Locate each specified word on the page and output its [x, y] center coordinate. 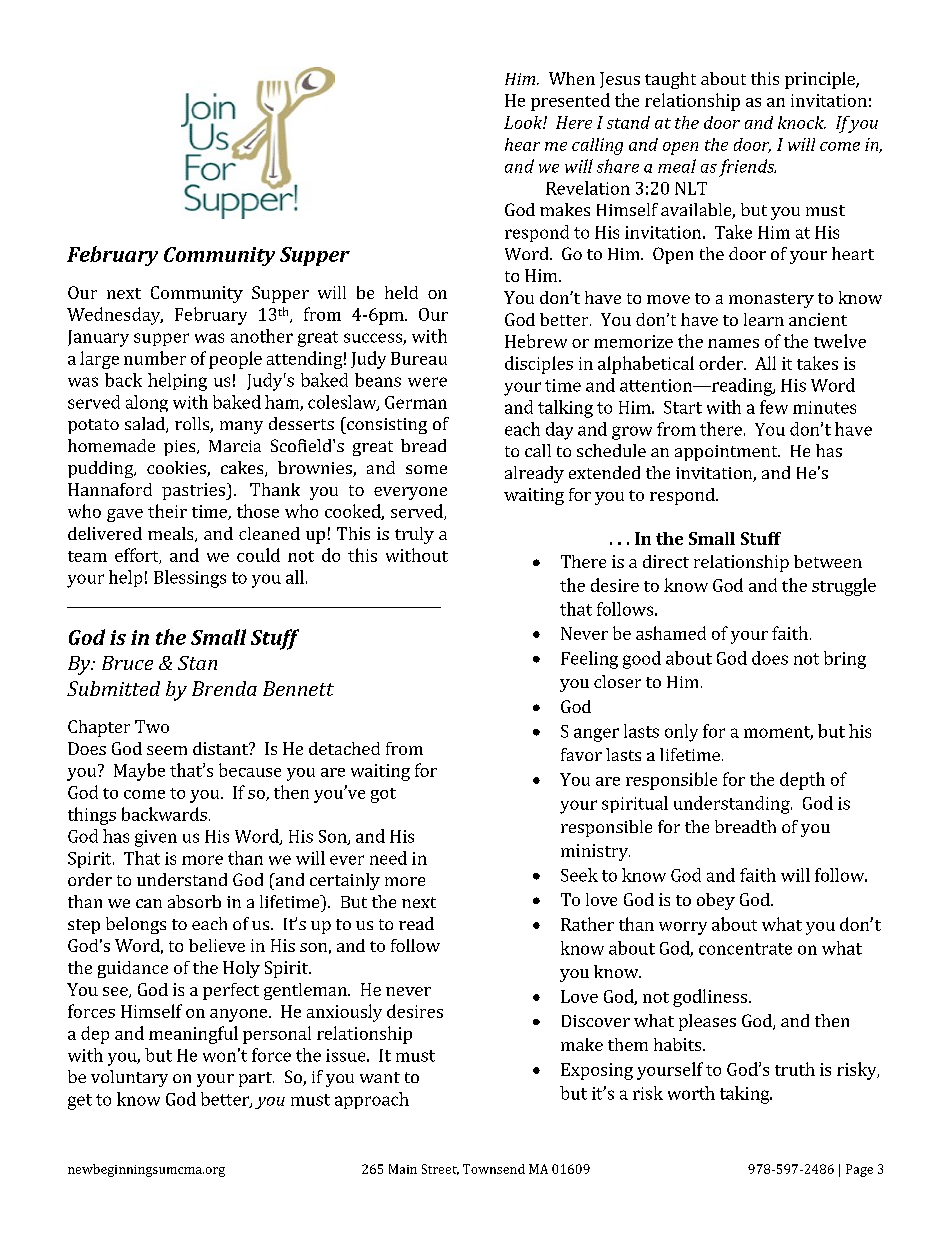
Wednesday [115, 316]
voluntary [129, 1078]
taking [746, 1095]
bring [845, 660]
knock [802, 122]
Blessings [190, 579]
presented [570, 102]
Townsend [494, 1169]
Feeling [589, 660]
